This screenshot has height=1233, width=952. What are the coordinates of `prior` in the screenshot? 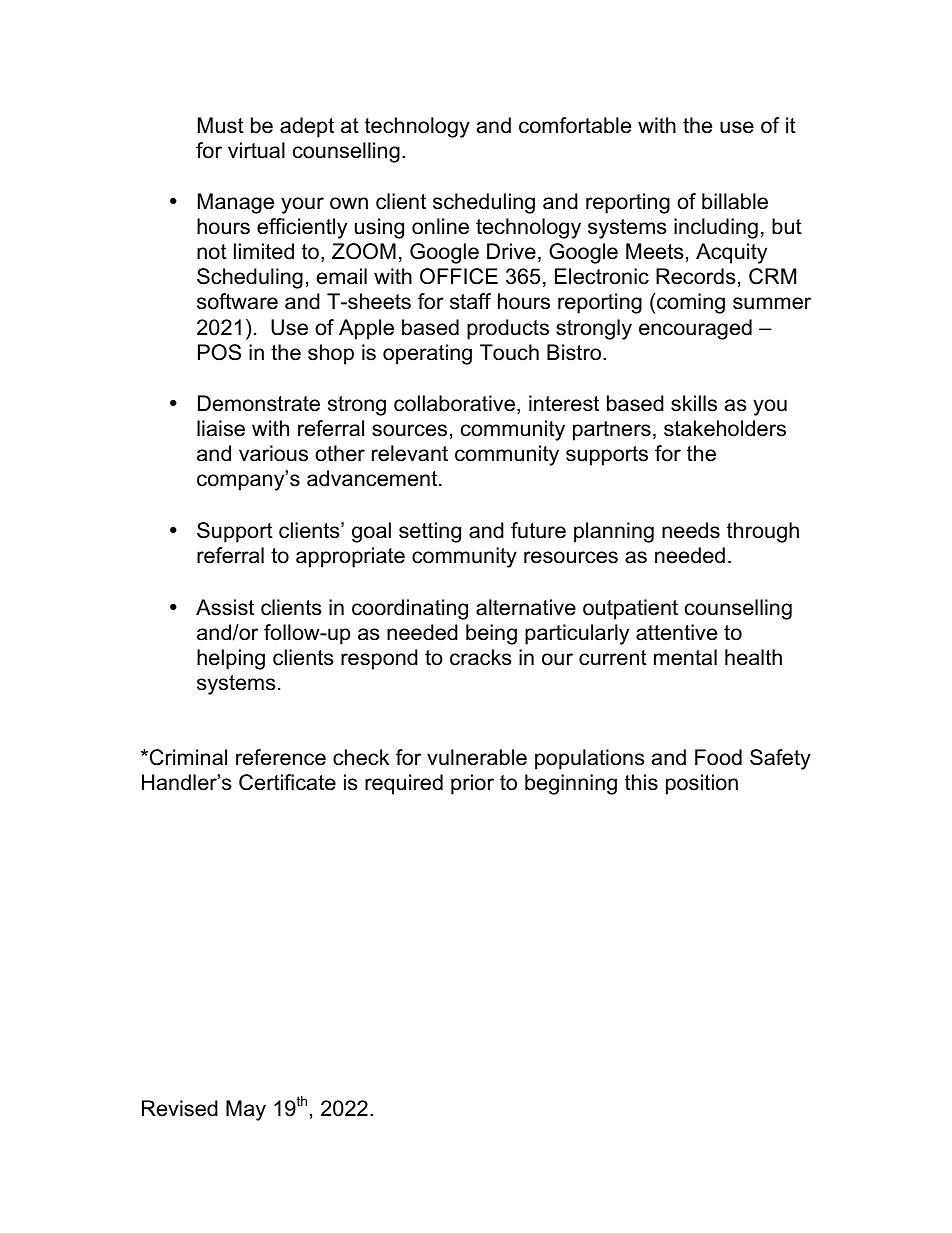 It's located at (472, 784).
